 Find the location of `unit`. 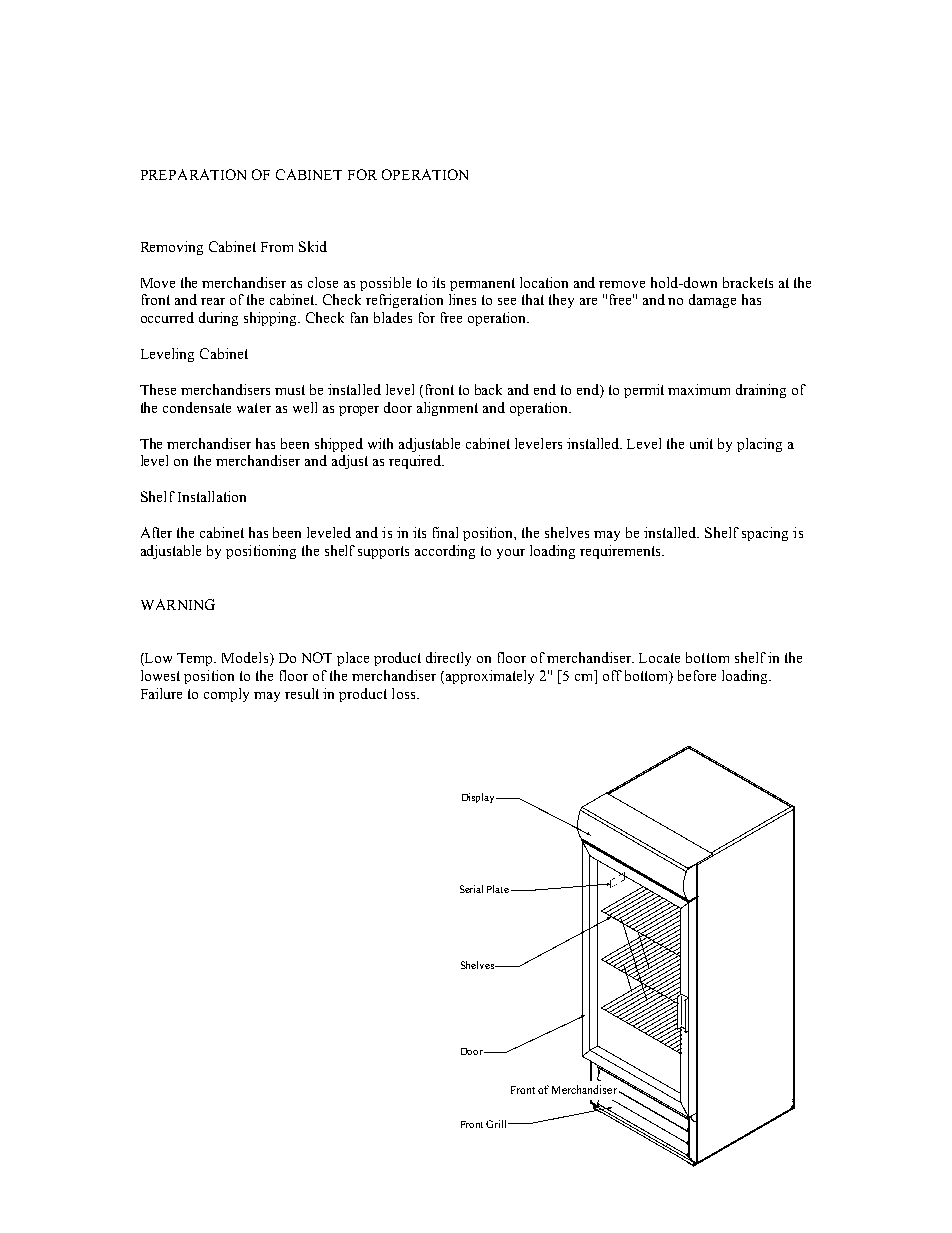

unit is located at coordinates (701, 443).
